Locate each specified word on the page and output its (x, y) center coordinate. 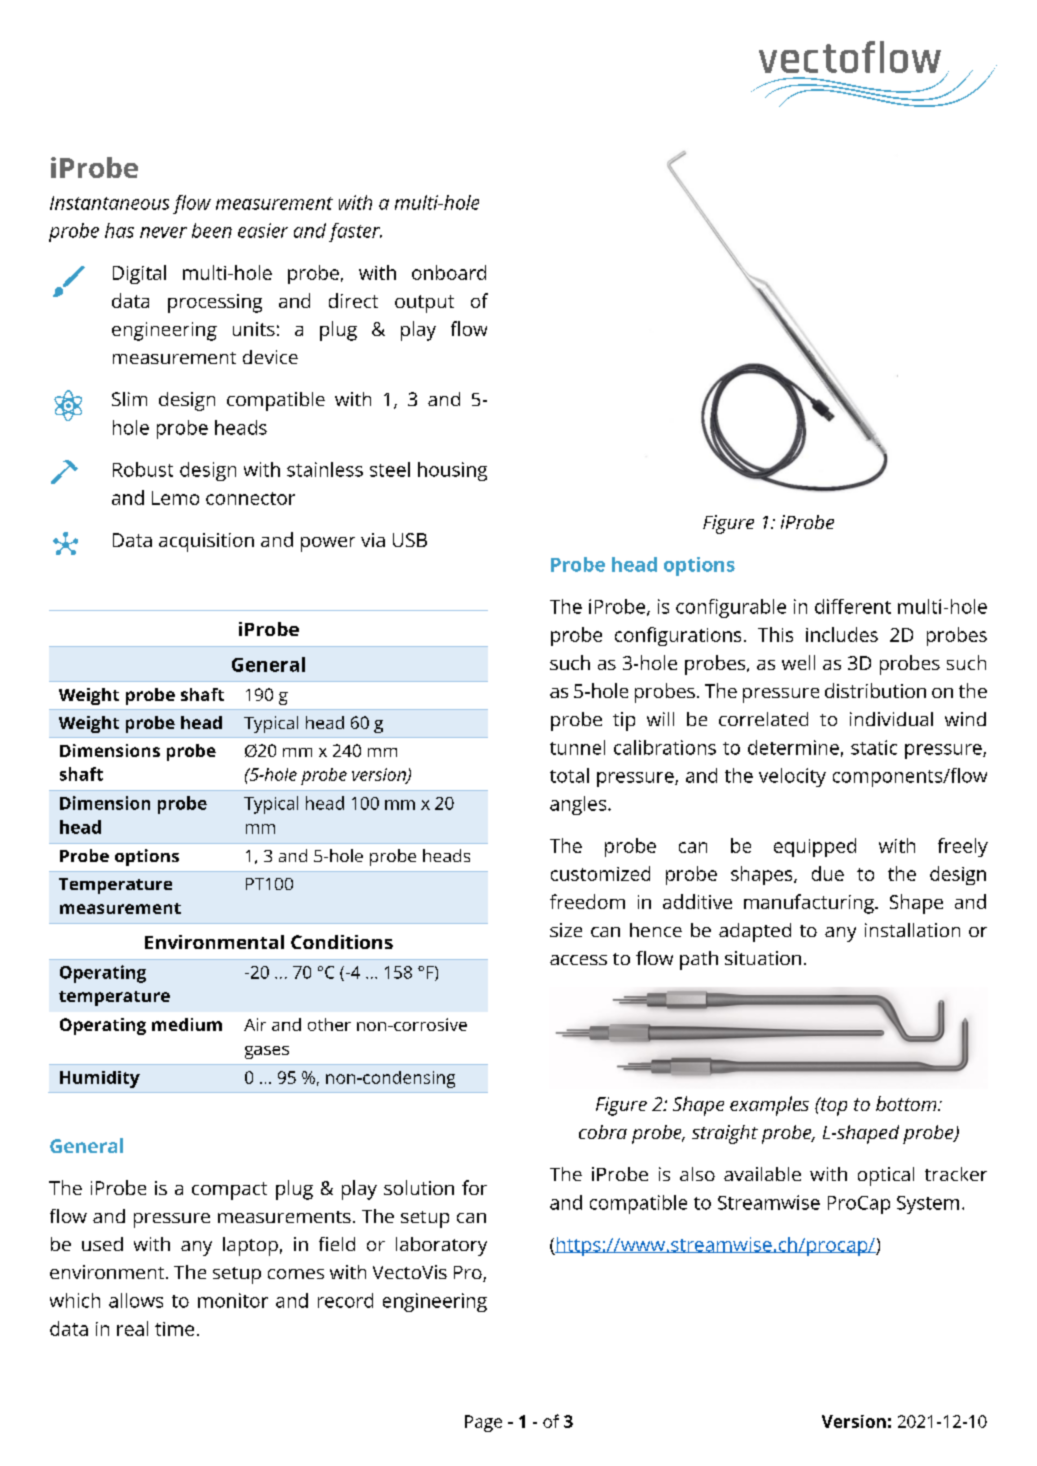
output (424, 304)
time (174, 1329)
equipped (815, 847)
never (163, 232)
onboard (449, 272)
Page (483, 1423)
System (928, 1205)
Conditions (342, 942)
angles (579, 805)
